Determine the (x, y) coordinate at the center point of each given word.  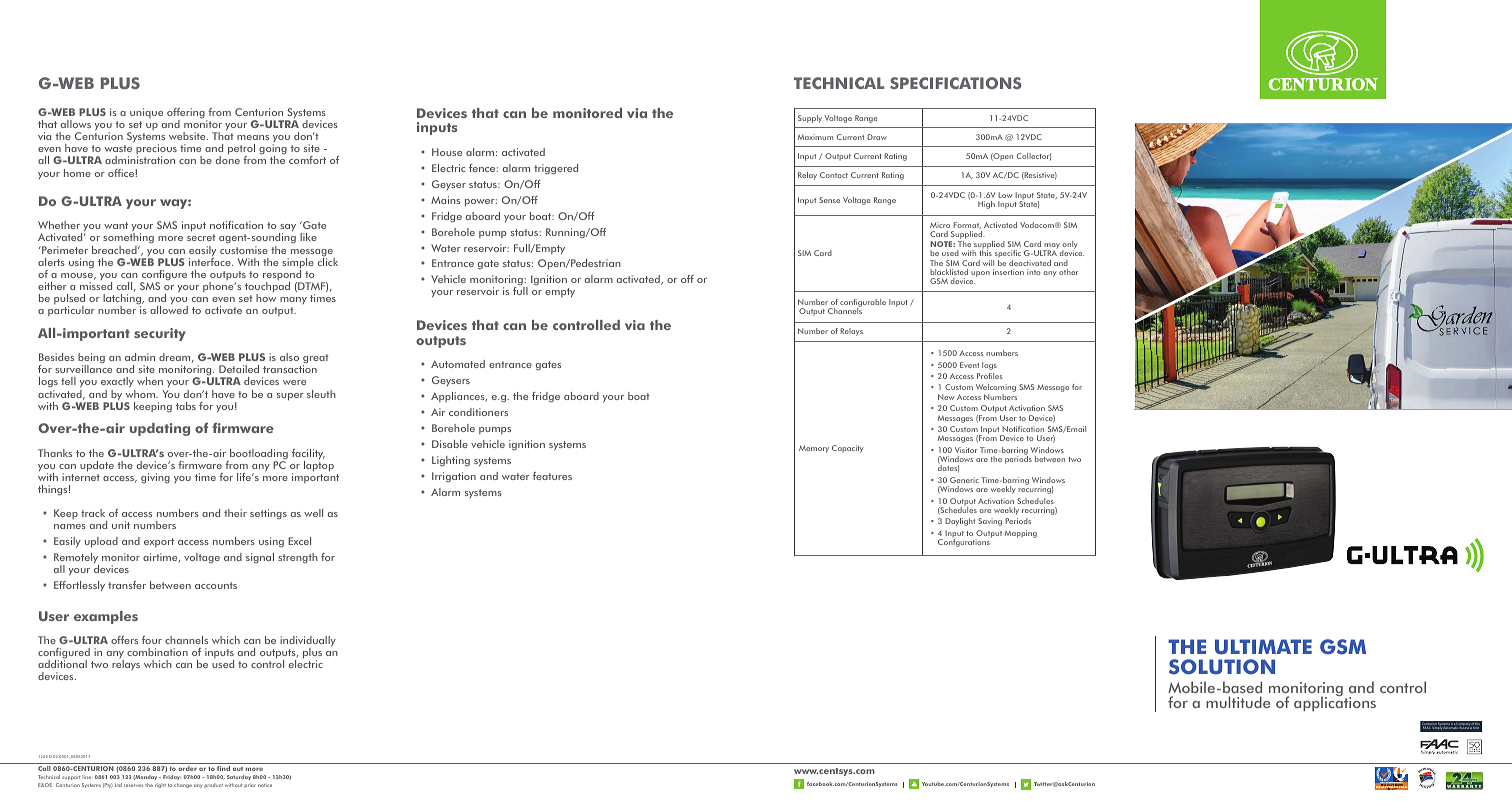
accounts (216, 585)
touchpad (267, 288)
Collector (1034, 157)
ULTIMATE (1263, 647)
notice (265, 785)
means (253, 137)
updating (160, 429)
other (1069, 272)
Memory (814, 449)
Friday (172, 777)
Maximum (815, 137)
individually (308, 642)
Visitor (966, 450)
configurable (863, 304)
